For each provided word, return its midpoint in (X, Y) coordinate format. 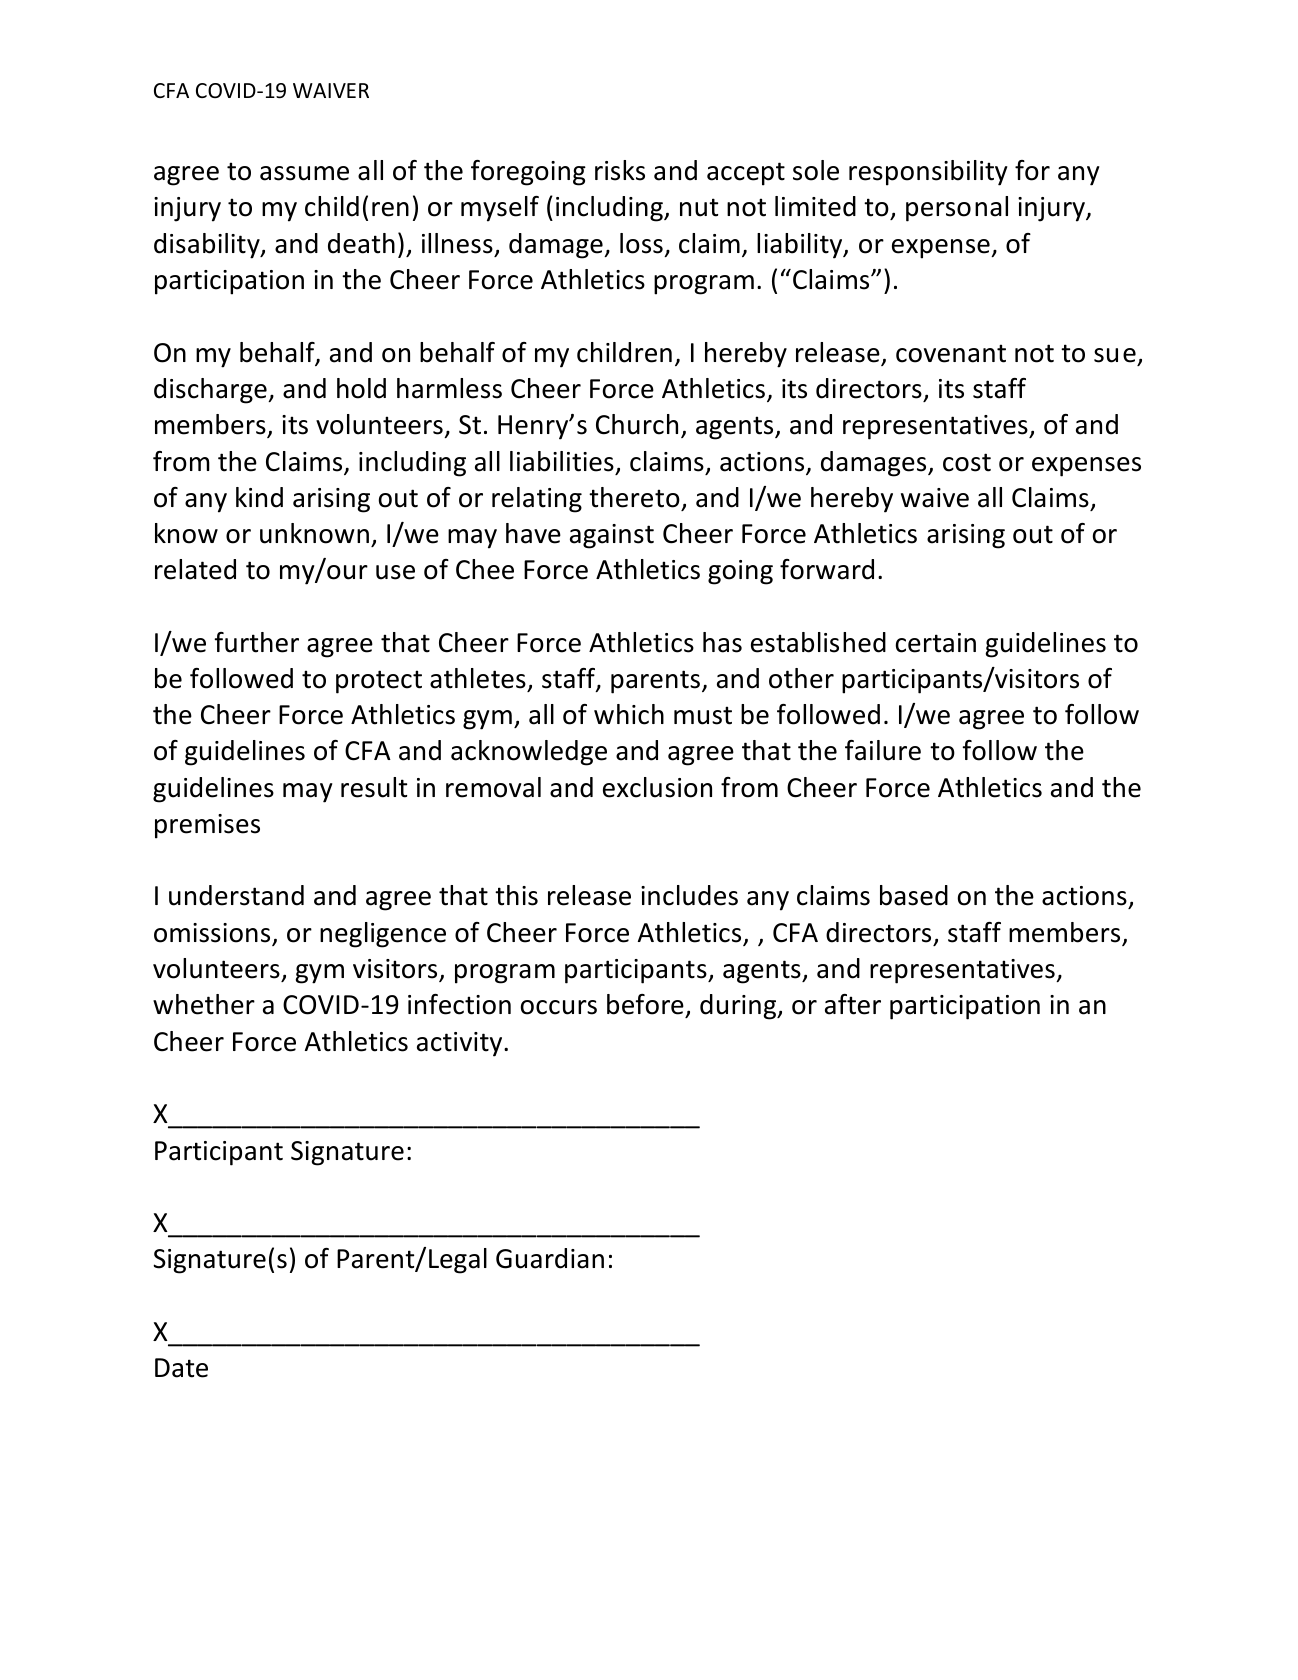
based (914, 895)
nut (699, 207)
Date (181, 1368)
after (853, 1004)
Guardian (550, 1258)
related (195, 569)
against (612, 536)
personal (957, 209)
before (646, 1006)
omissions (213, 934)
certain (936, 643)
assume (304, 173)
